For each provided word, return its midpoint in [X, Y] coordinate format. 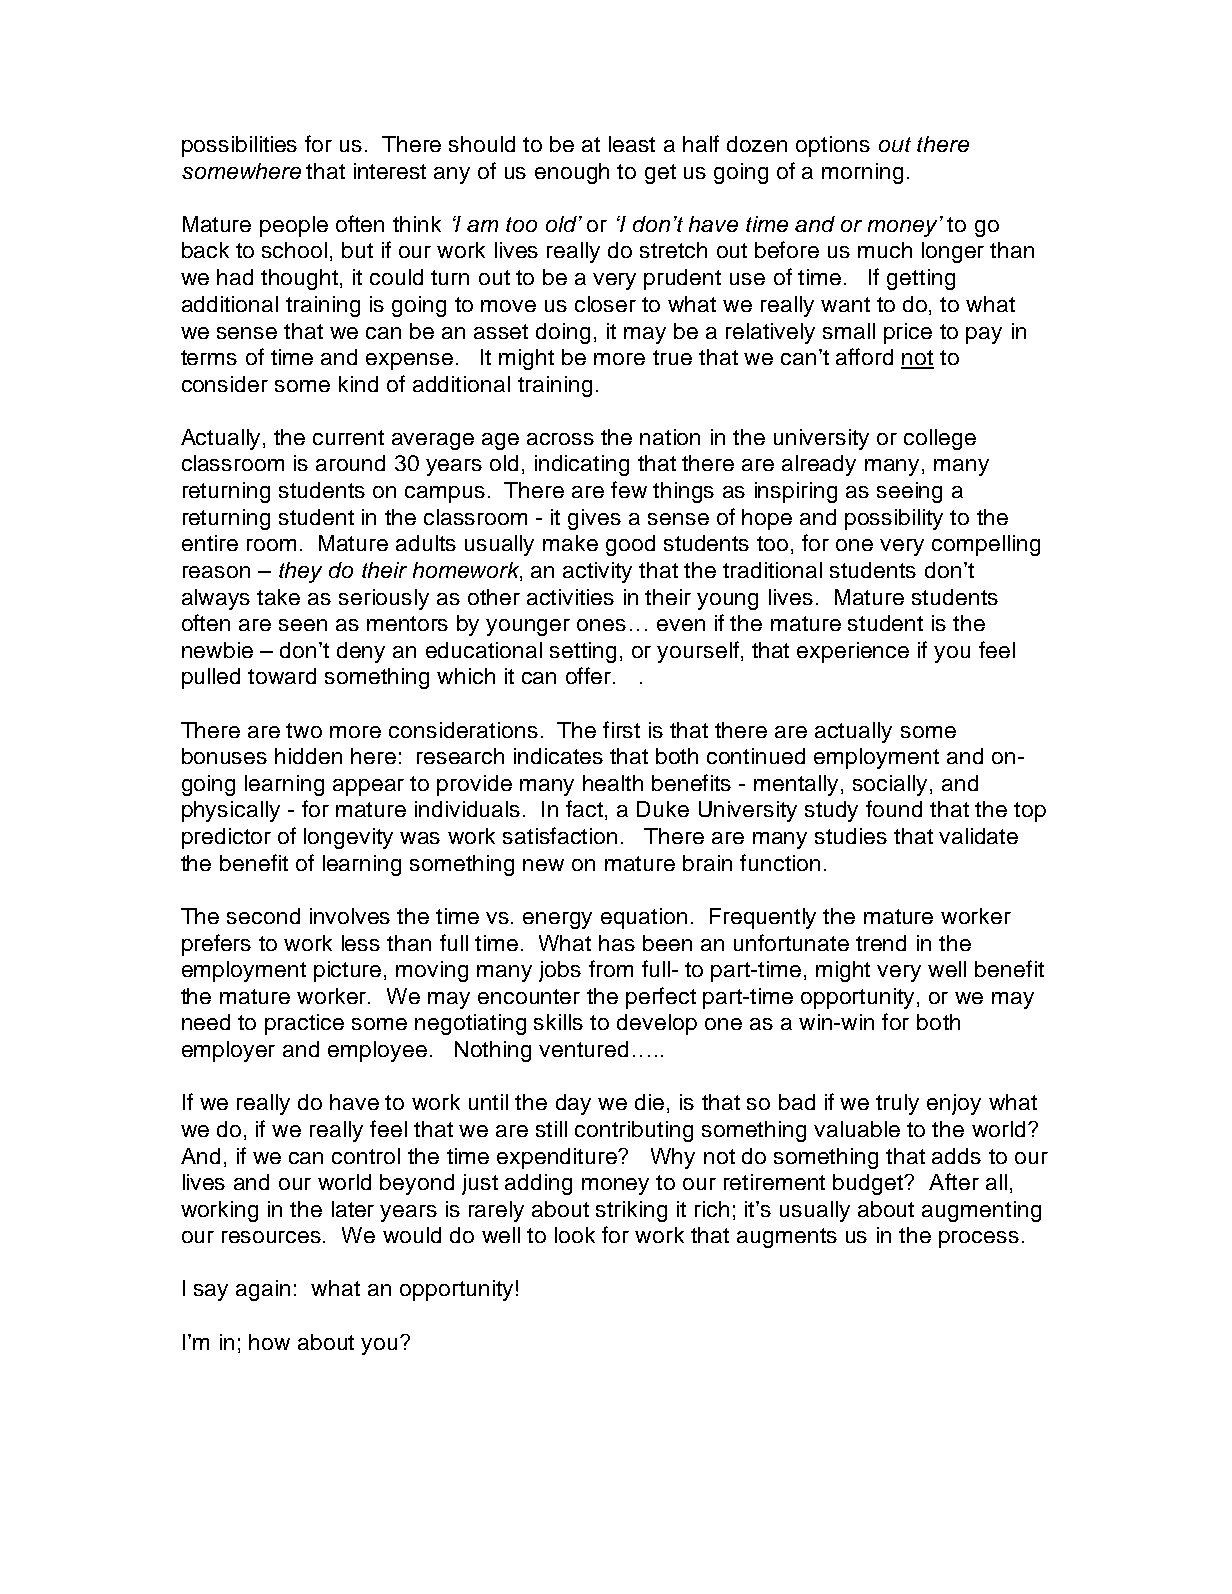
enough [572, 173]
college [940, 439]
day [573, 1104]
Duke [663, 809]
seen [303, 625]
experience [853, 652]
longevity [348, 838]
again [263, 1290]
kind [358, 384]
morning [862, 173]
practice [304, 1024]
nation [670, 437]
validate [978, 836]
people [294, 226]
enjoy [954, 1104]
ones [601, 625]
